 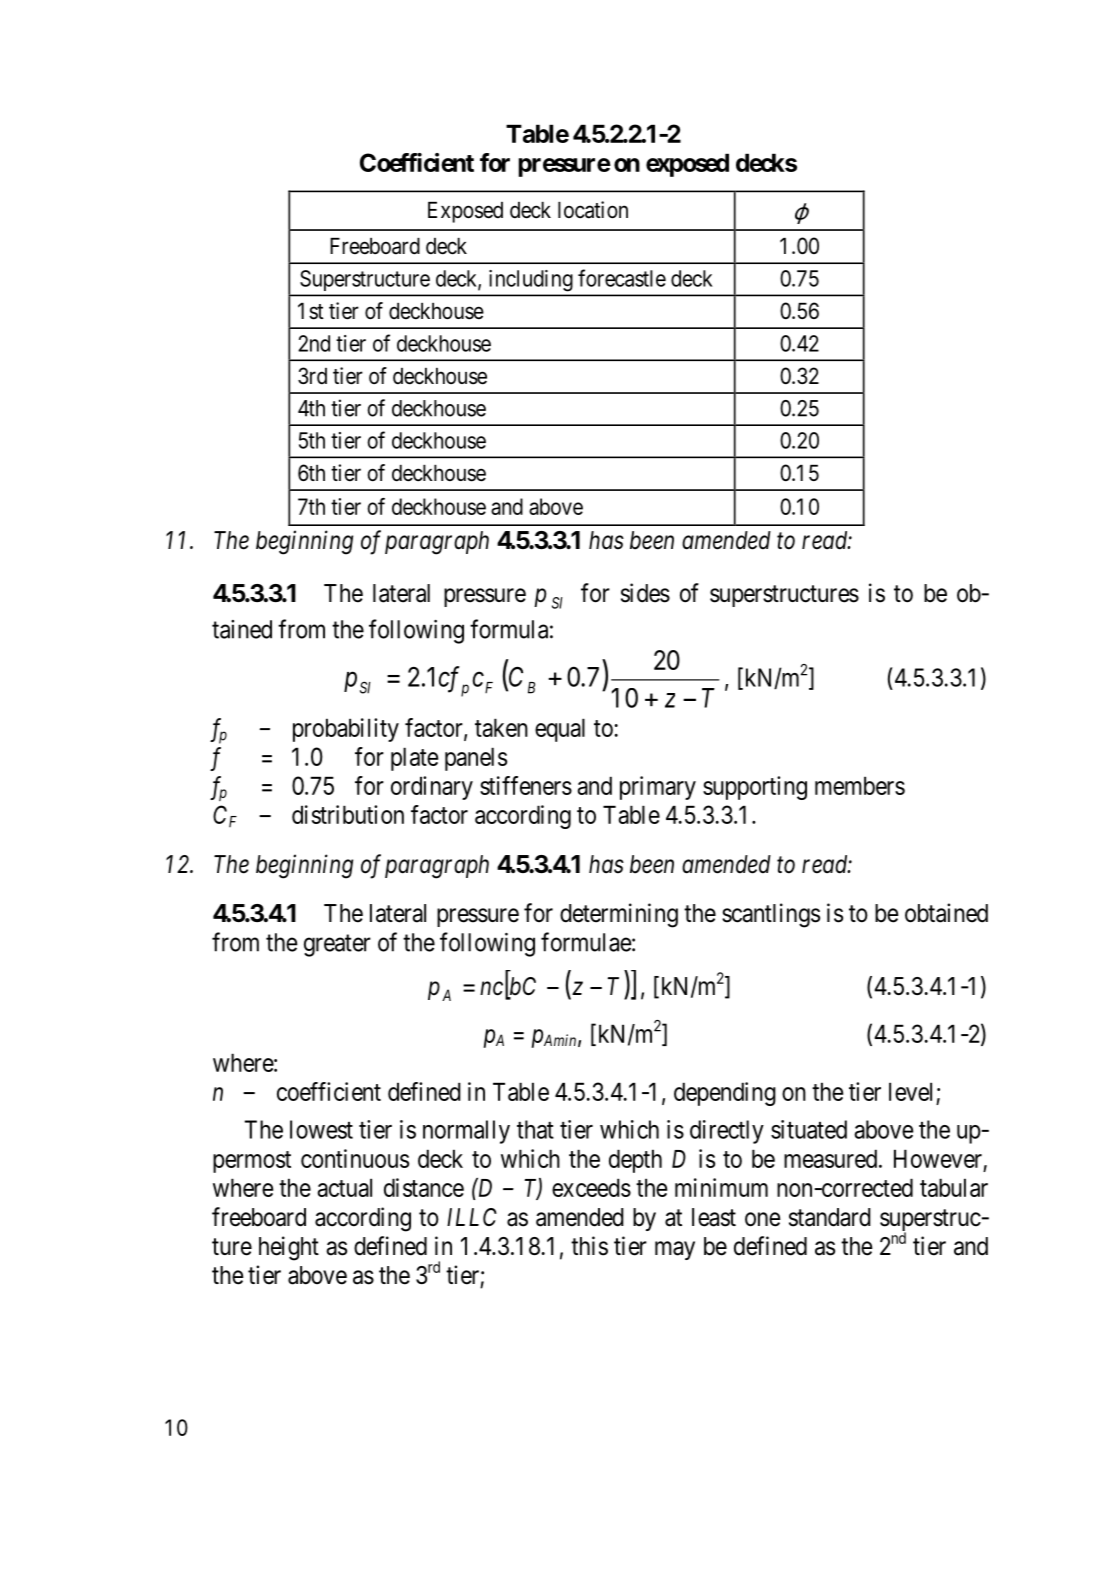 What do you see at coordinates (530, 280) in the screenshot?
I see `including` at bounding box center [530, 280].
